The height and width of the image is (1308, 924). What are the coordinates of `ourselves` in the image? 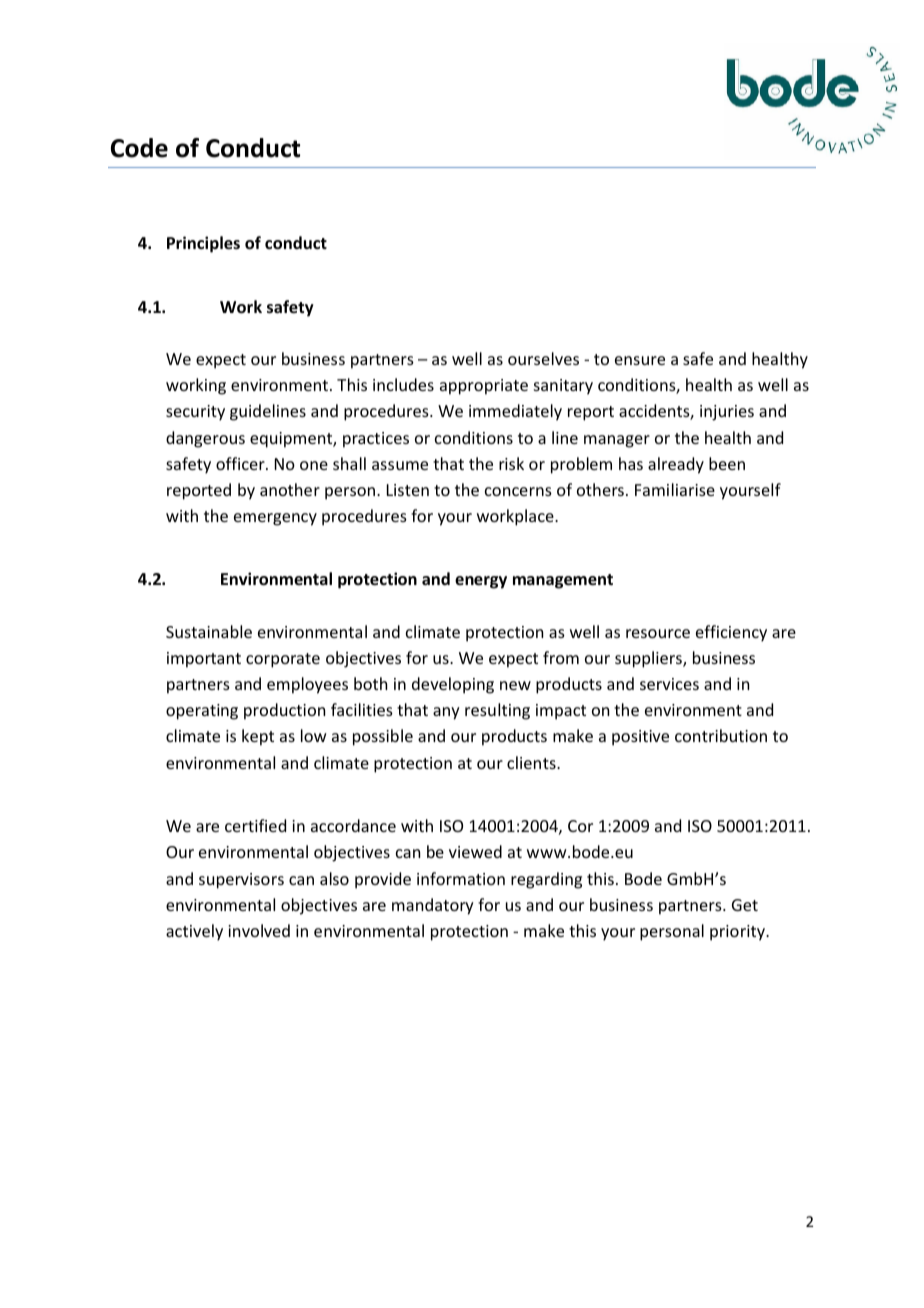 It's located at (543, 358).
